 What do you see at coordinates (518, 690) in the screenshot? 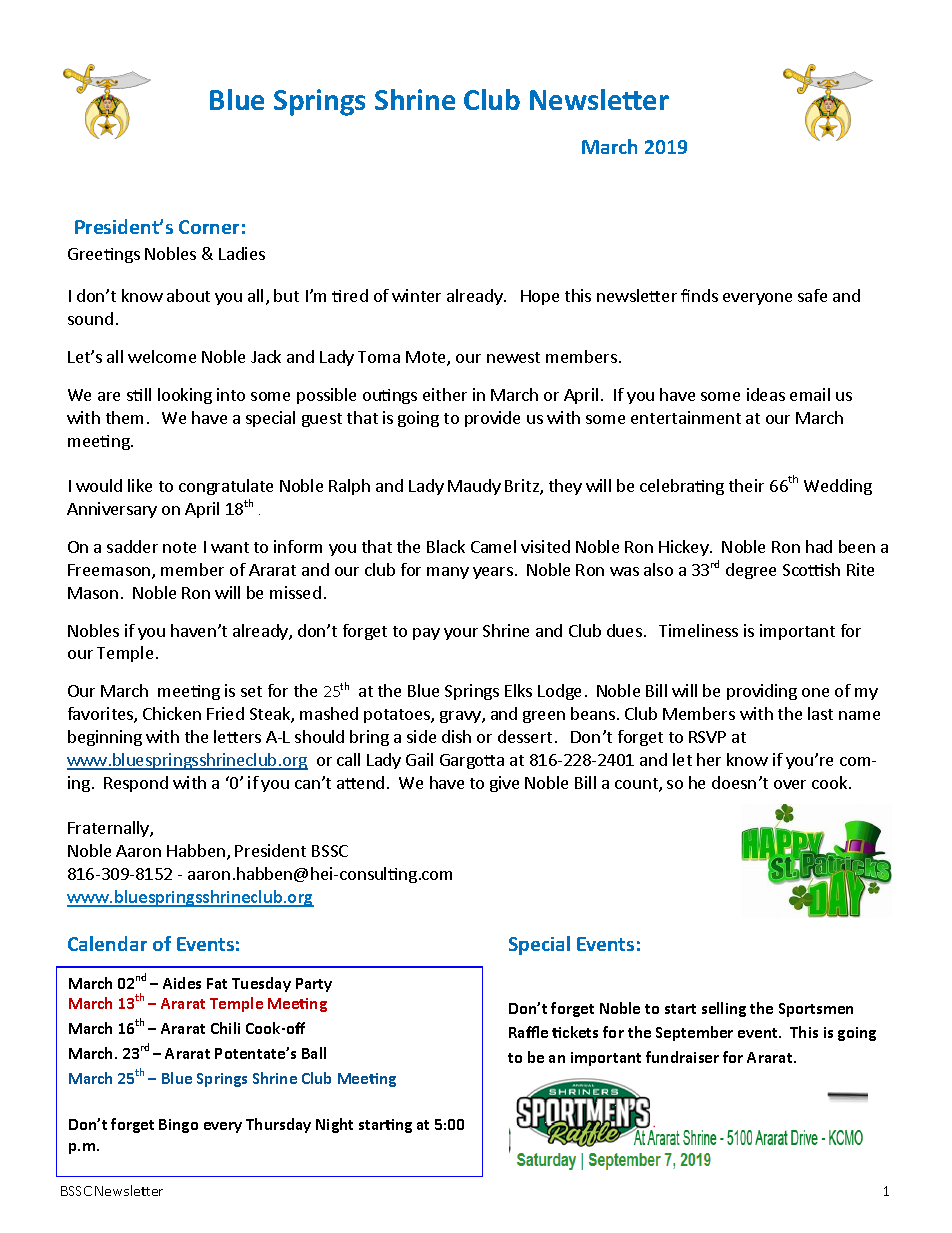
I see `Elks` at bounding box center [518, 690].
